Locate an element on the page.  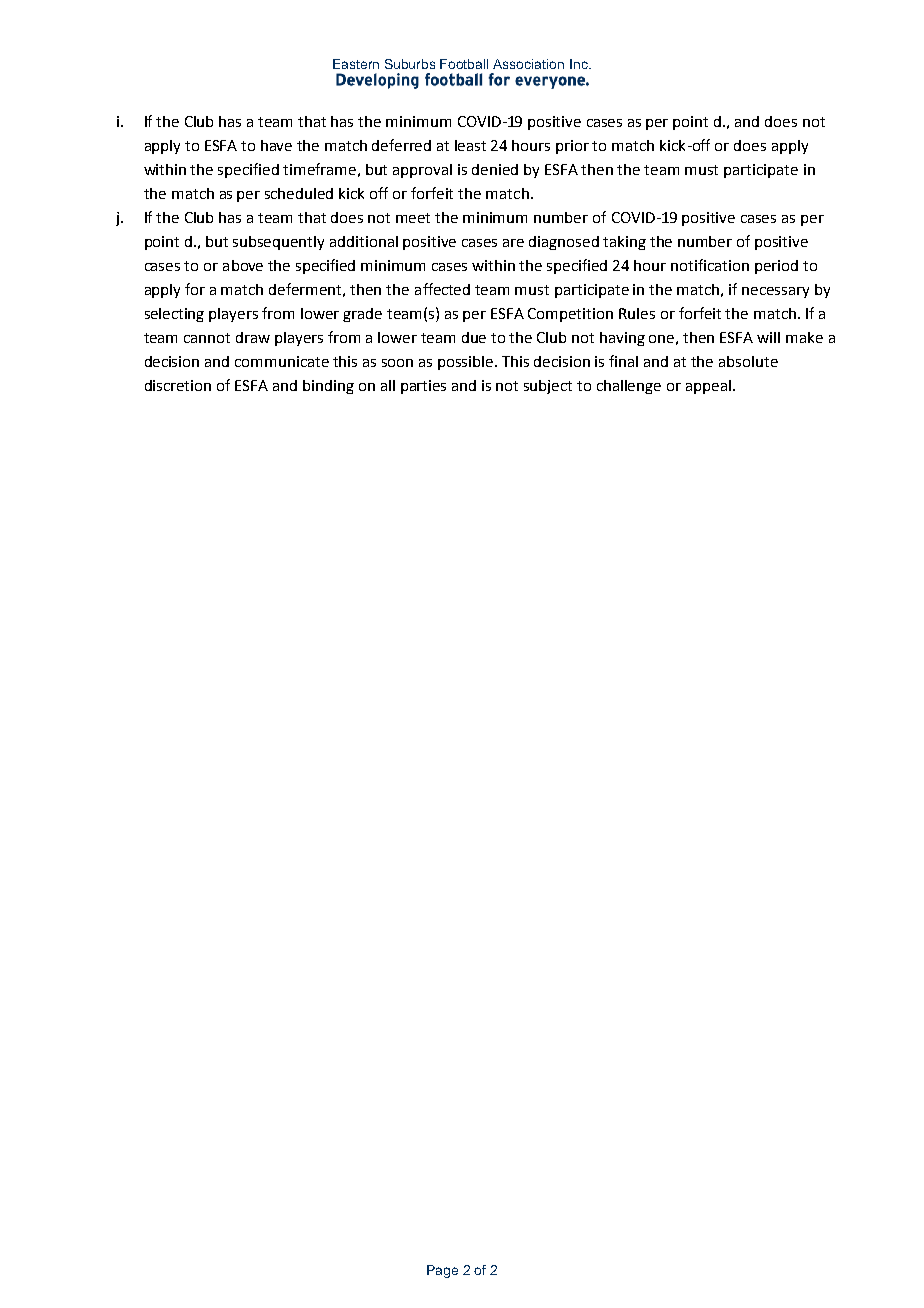
subject is located at coordinates (548, 387).
